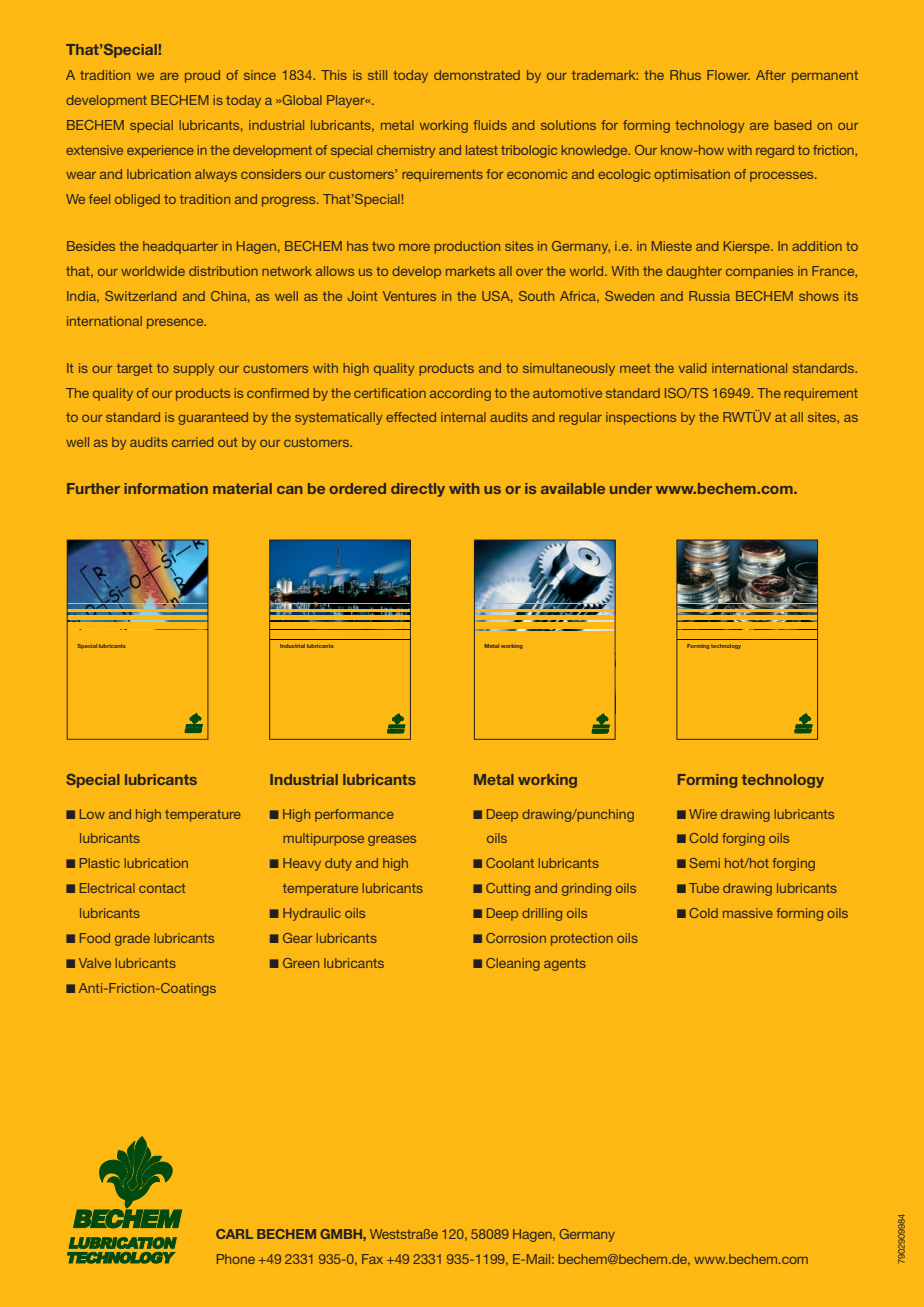  I want to click on fluids, so click(490, 125).
